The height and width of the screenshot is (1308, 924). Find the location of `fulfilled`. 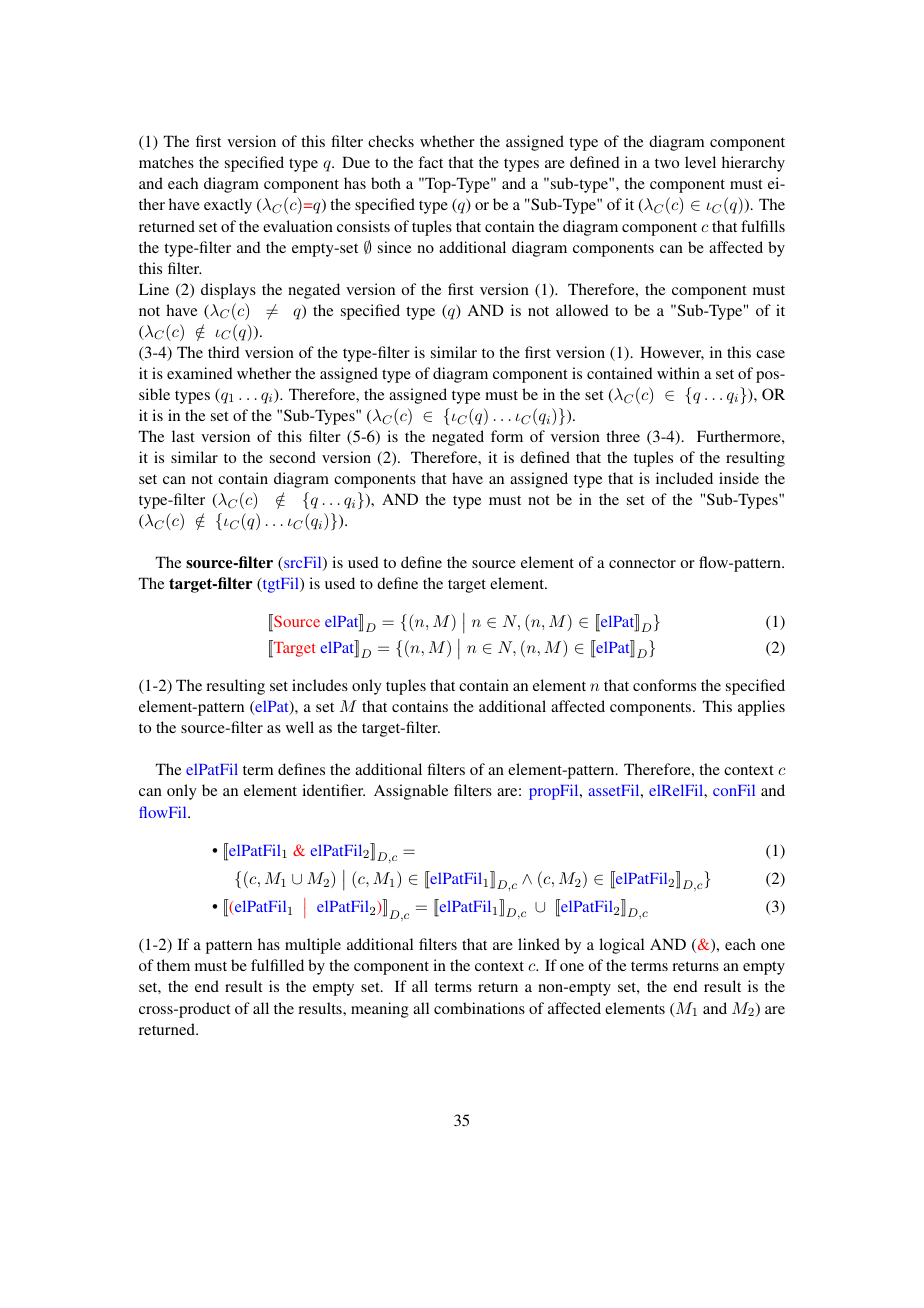

fulfilled is located at coordinates (277, 965).
